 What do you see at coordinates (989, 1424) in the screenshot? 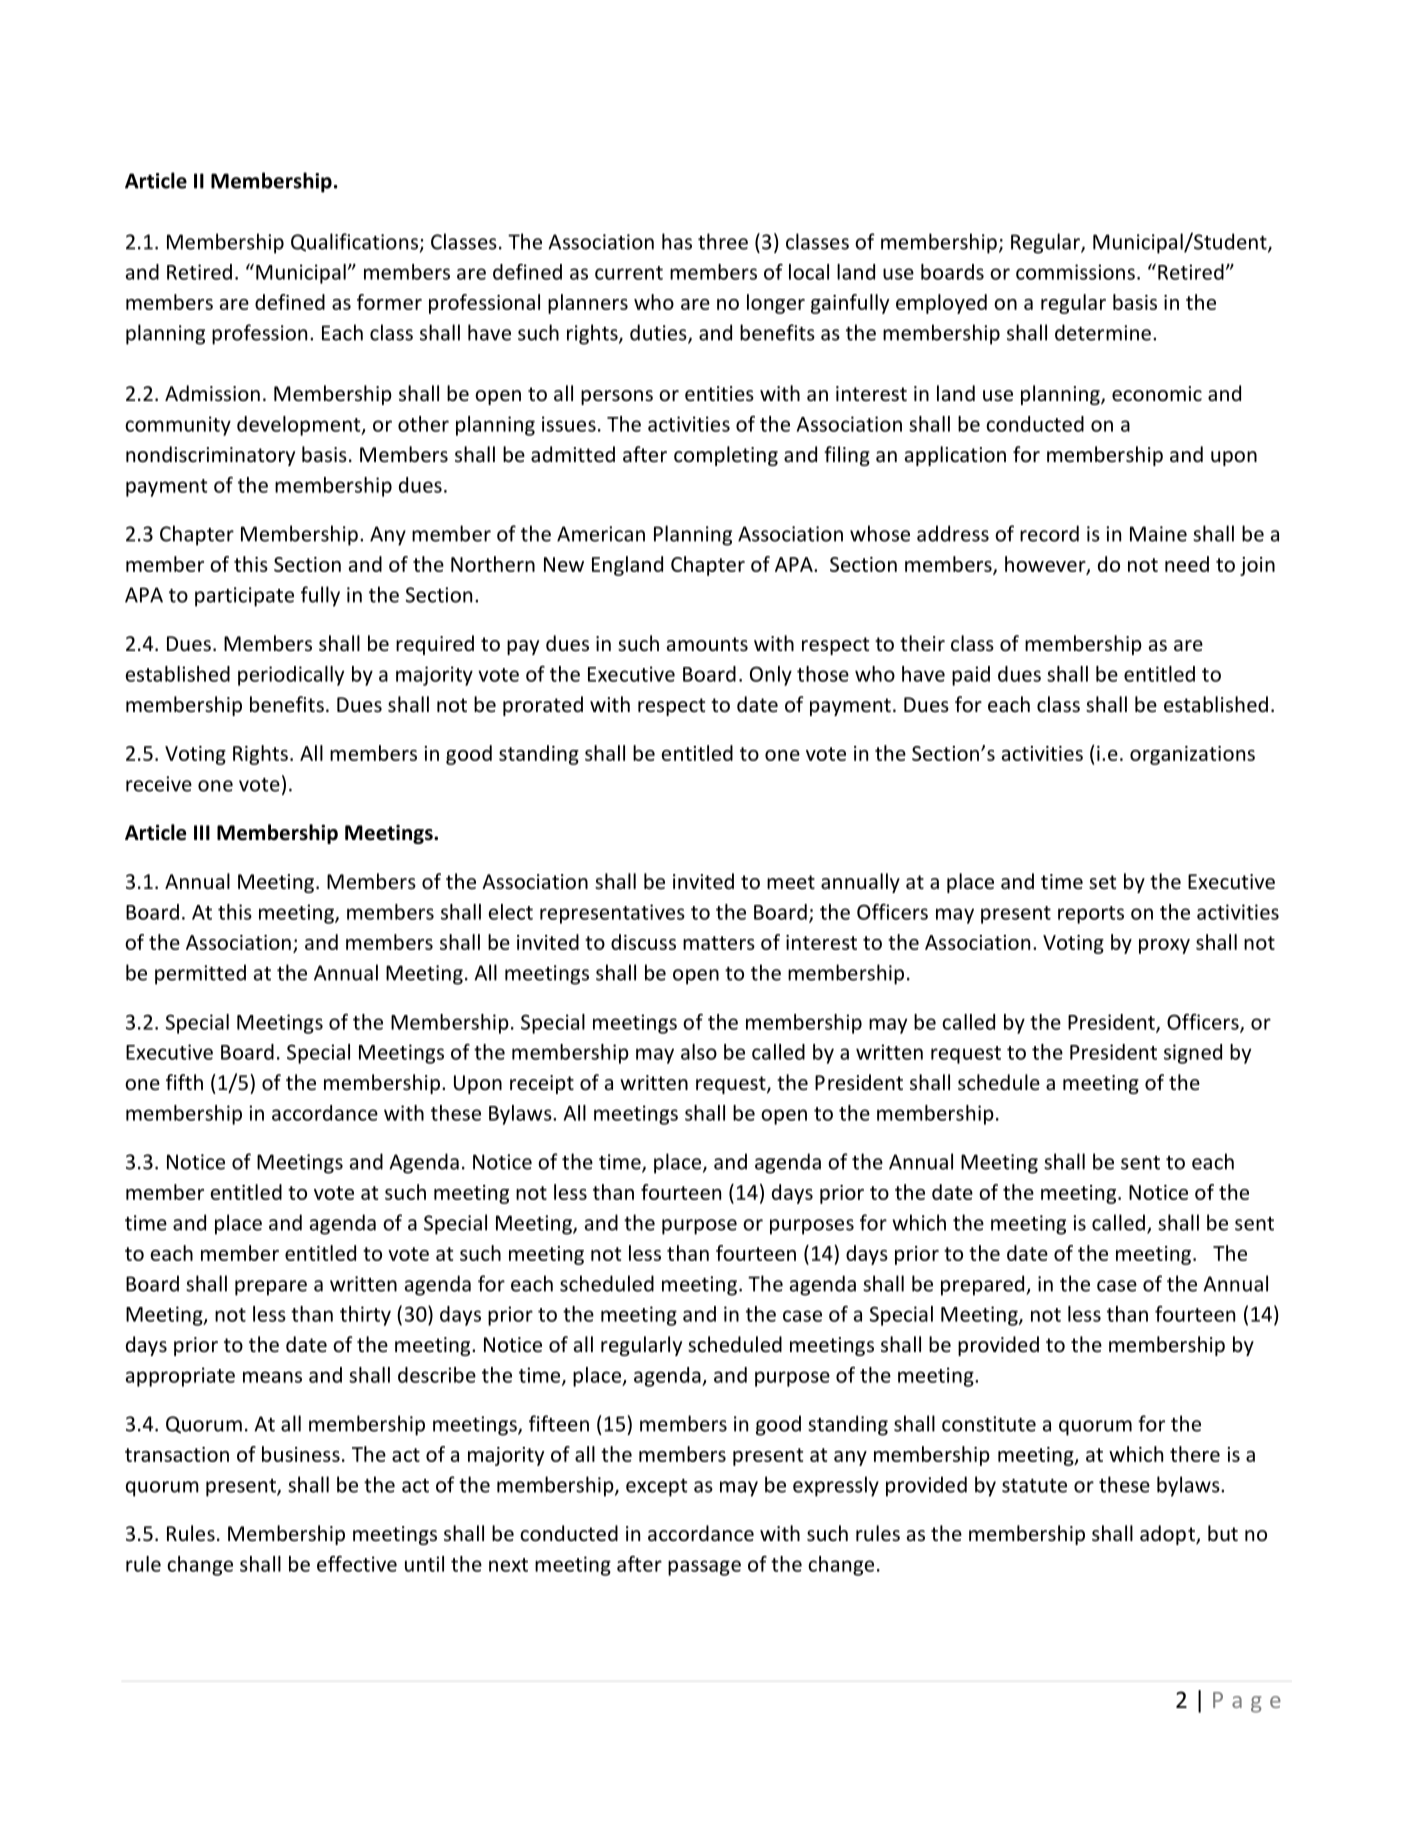
I see `constitute` at bounding box center [989, 1424].
